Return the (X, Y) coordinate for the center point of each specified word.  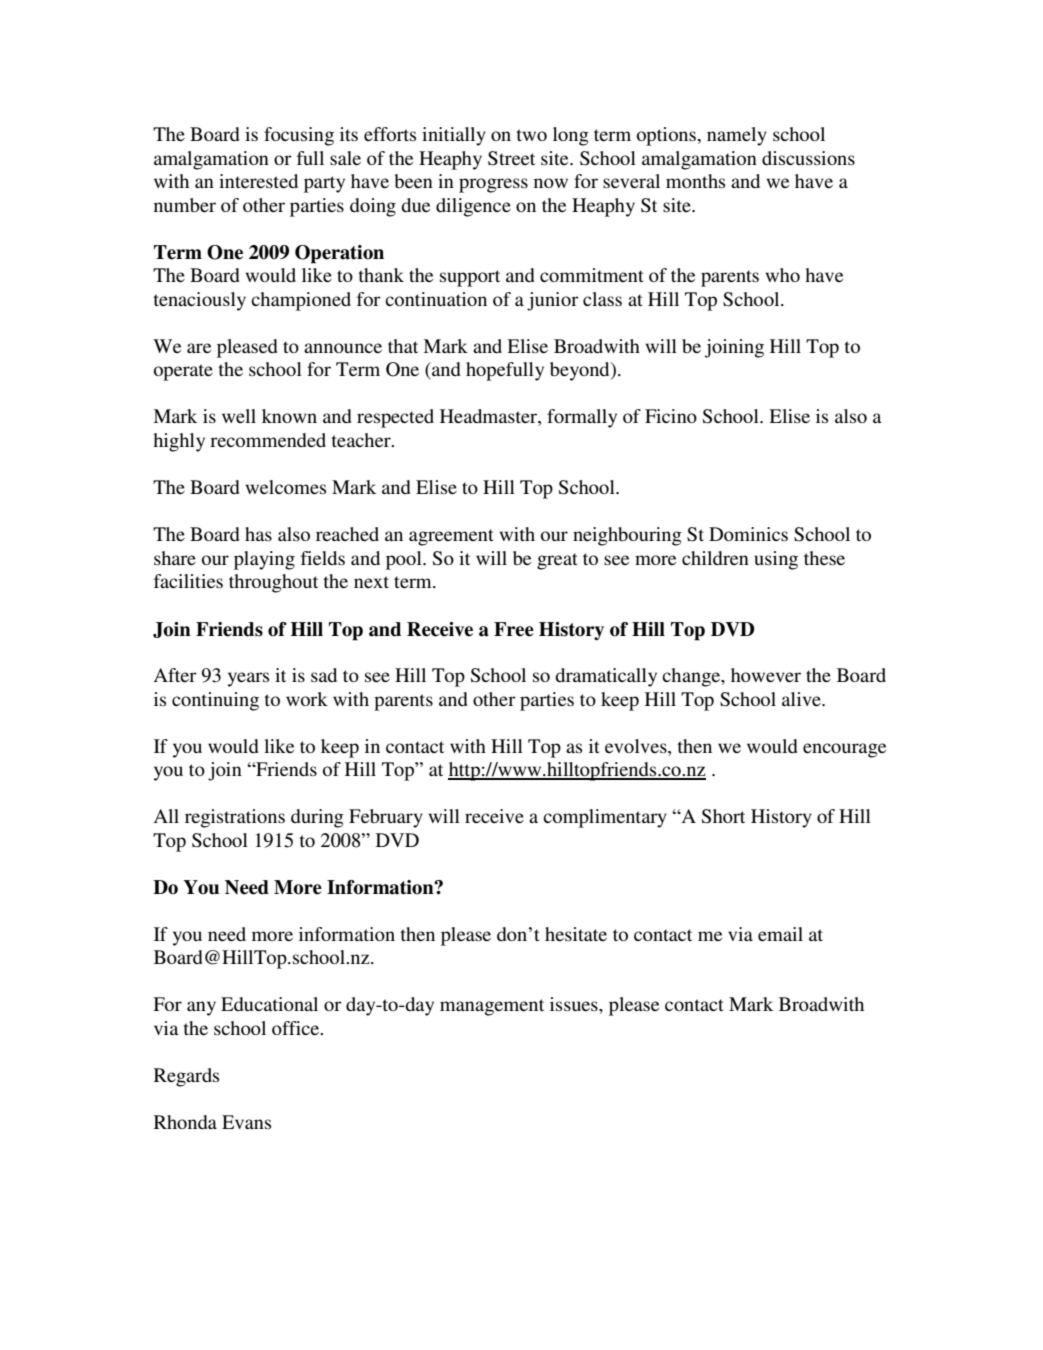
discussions (808, 158)
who (782, 275)
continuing (215, 701)
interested (258, 181)
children (715, 558)
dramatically (606, 677)
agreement (451, 537)
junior (553, 301)
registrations (235, 818)
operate (183, 372)
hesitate (576, 934)
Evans (246, 1122)
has (258, 534)
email (780, 934)
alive (802, 699)
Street (511, 158)
